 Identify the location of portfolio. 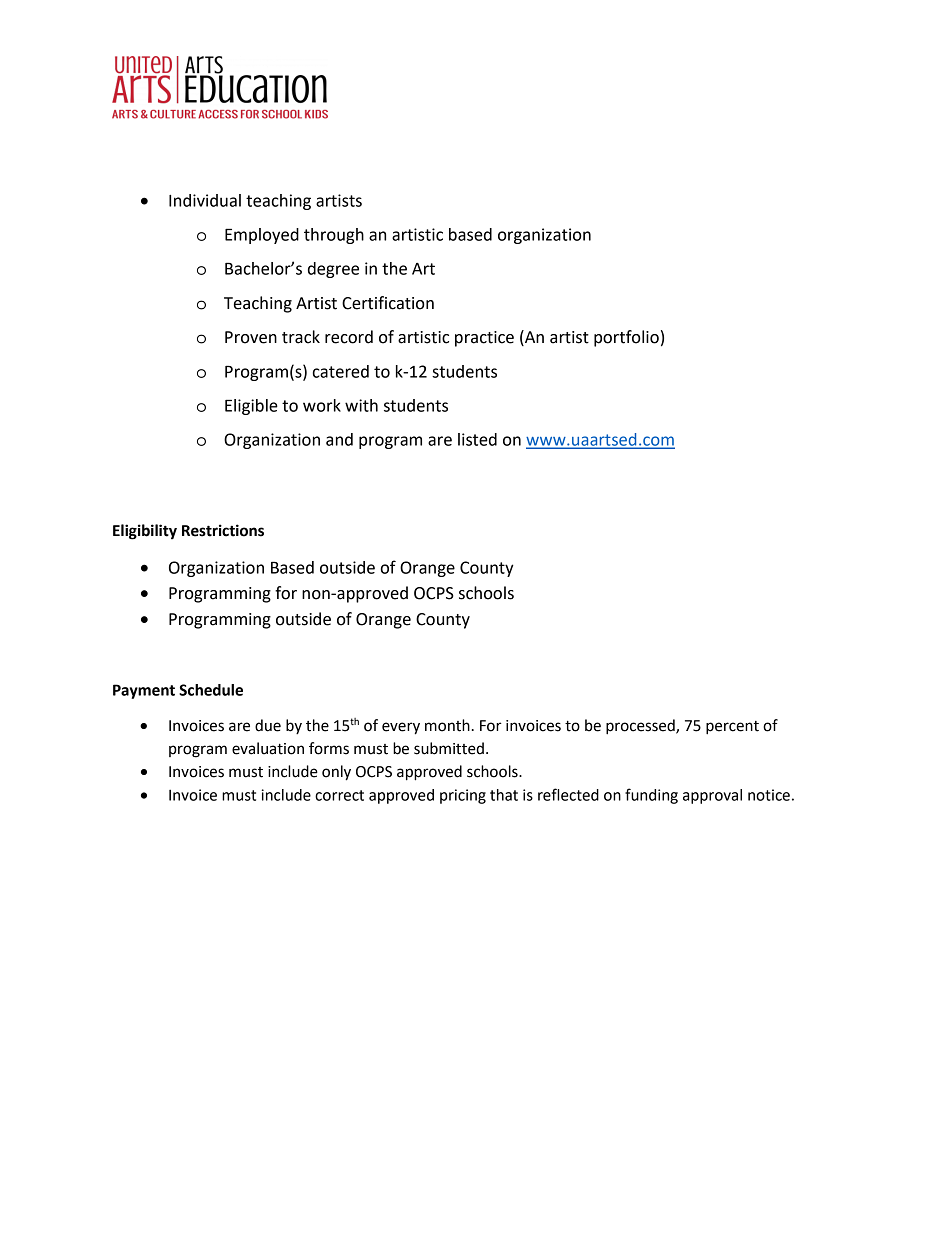
(626, 338).
